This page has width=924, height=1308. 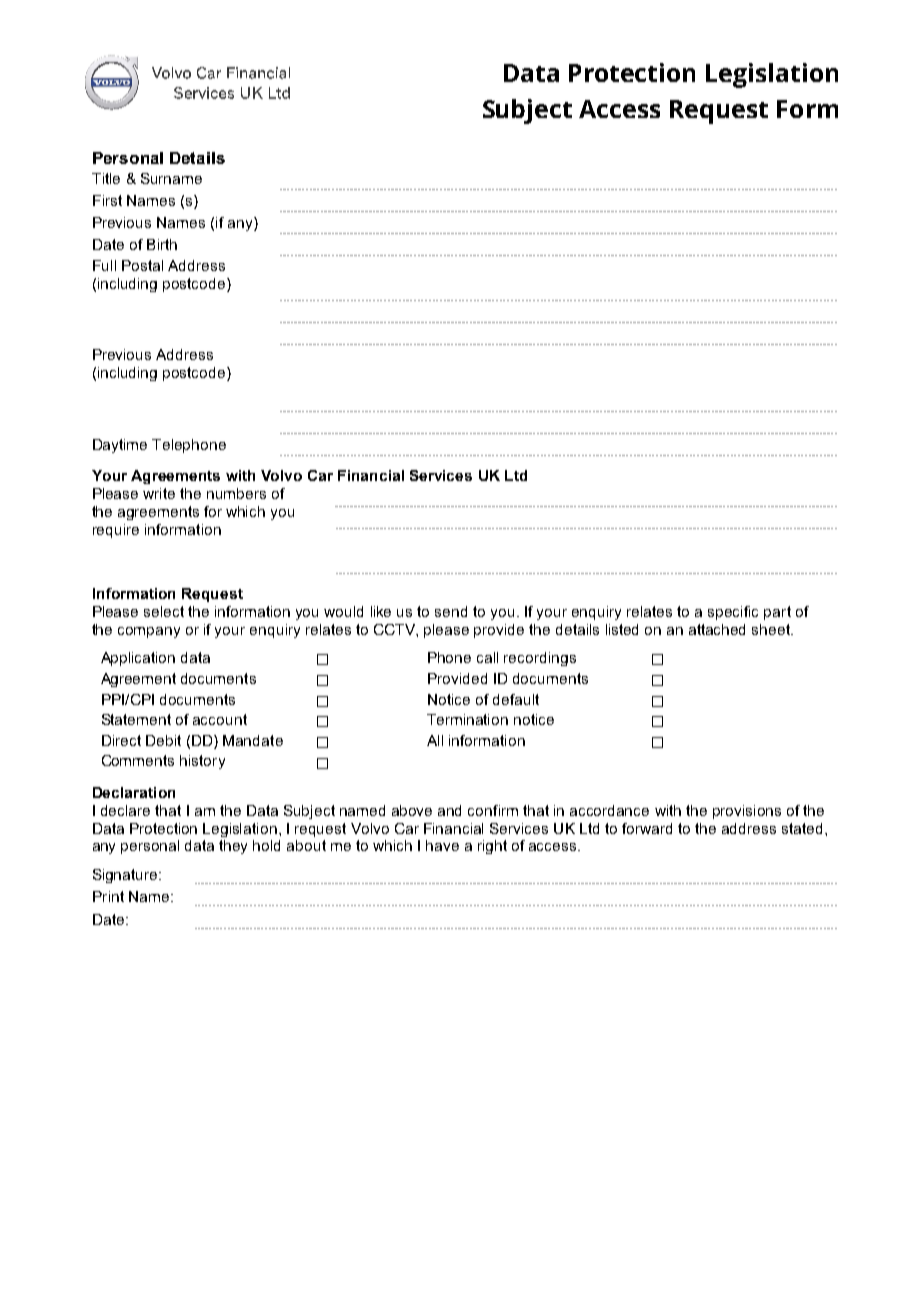 I want to click on attached, so click(x=717, y=629).
